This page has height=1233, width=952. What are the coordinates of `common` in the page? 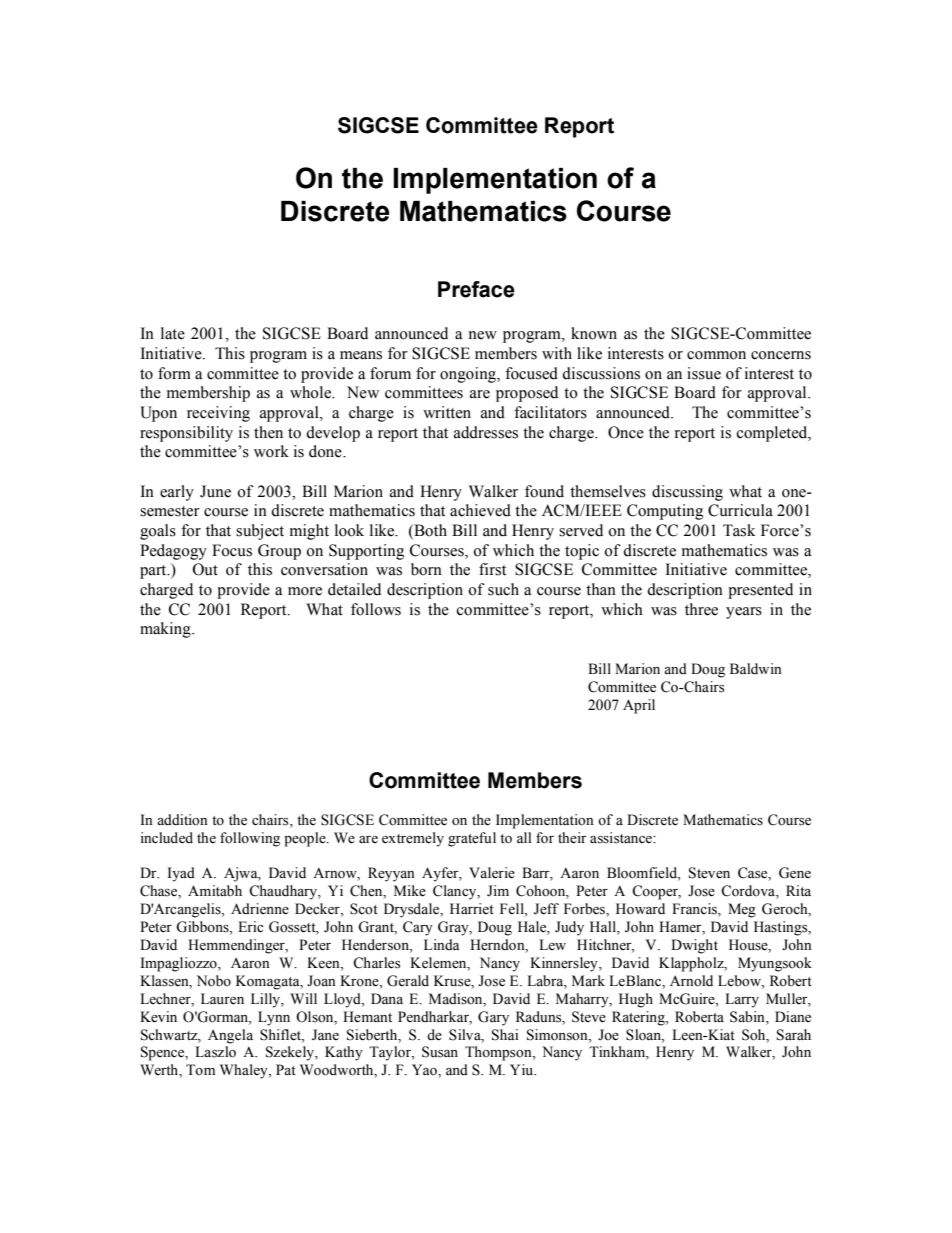 It's located at (716, 355).
